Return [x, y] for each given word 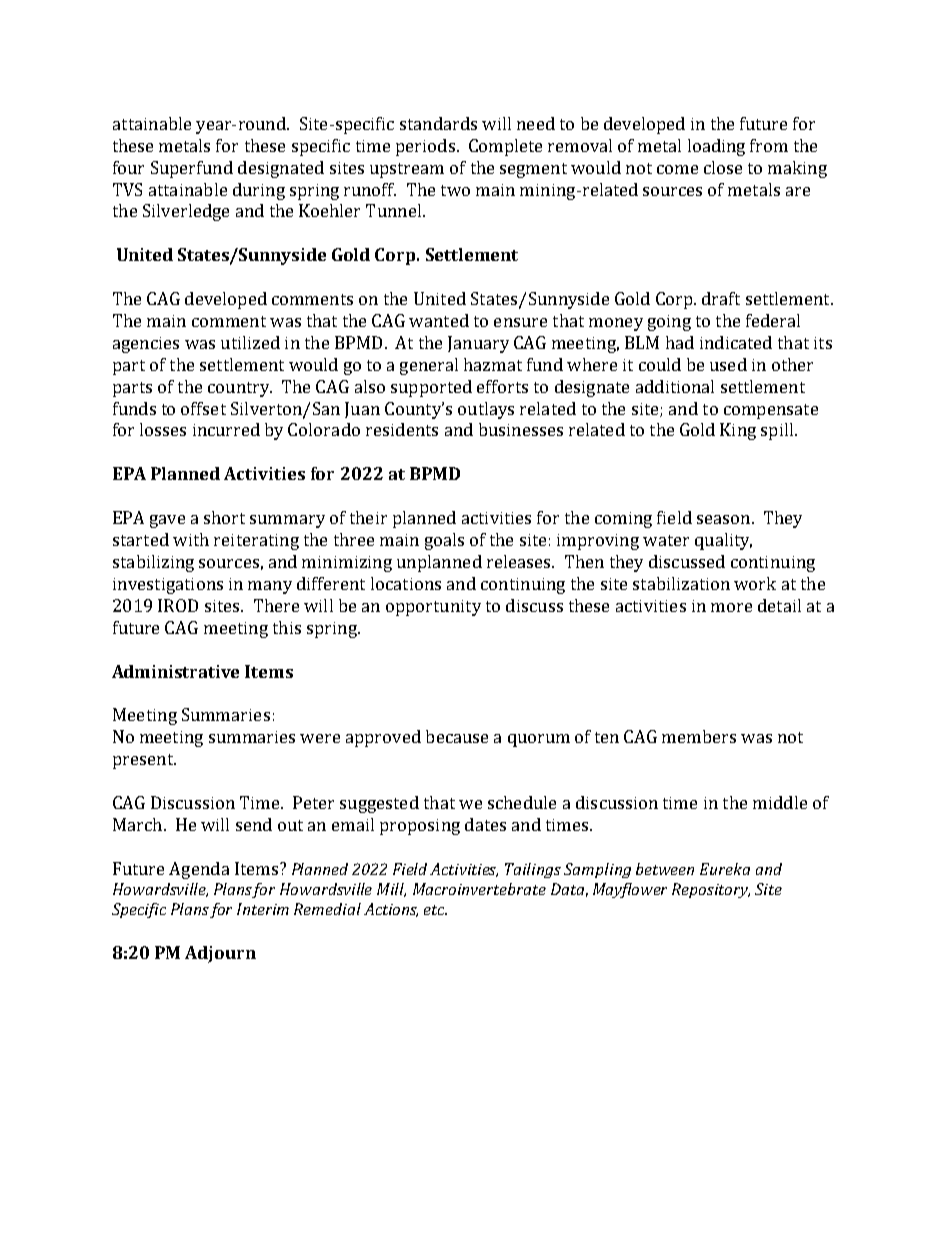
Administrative [175, 671]
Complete [505, 147]
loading [716, 147]
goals [444, 541]
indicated [736, 342]
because [457, 736]
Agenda [199, 870]
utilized [250, 342]
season [725, 519]
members [699, 736]
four [128, 167]
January [478, 344]
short [224, 517]
